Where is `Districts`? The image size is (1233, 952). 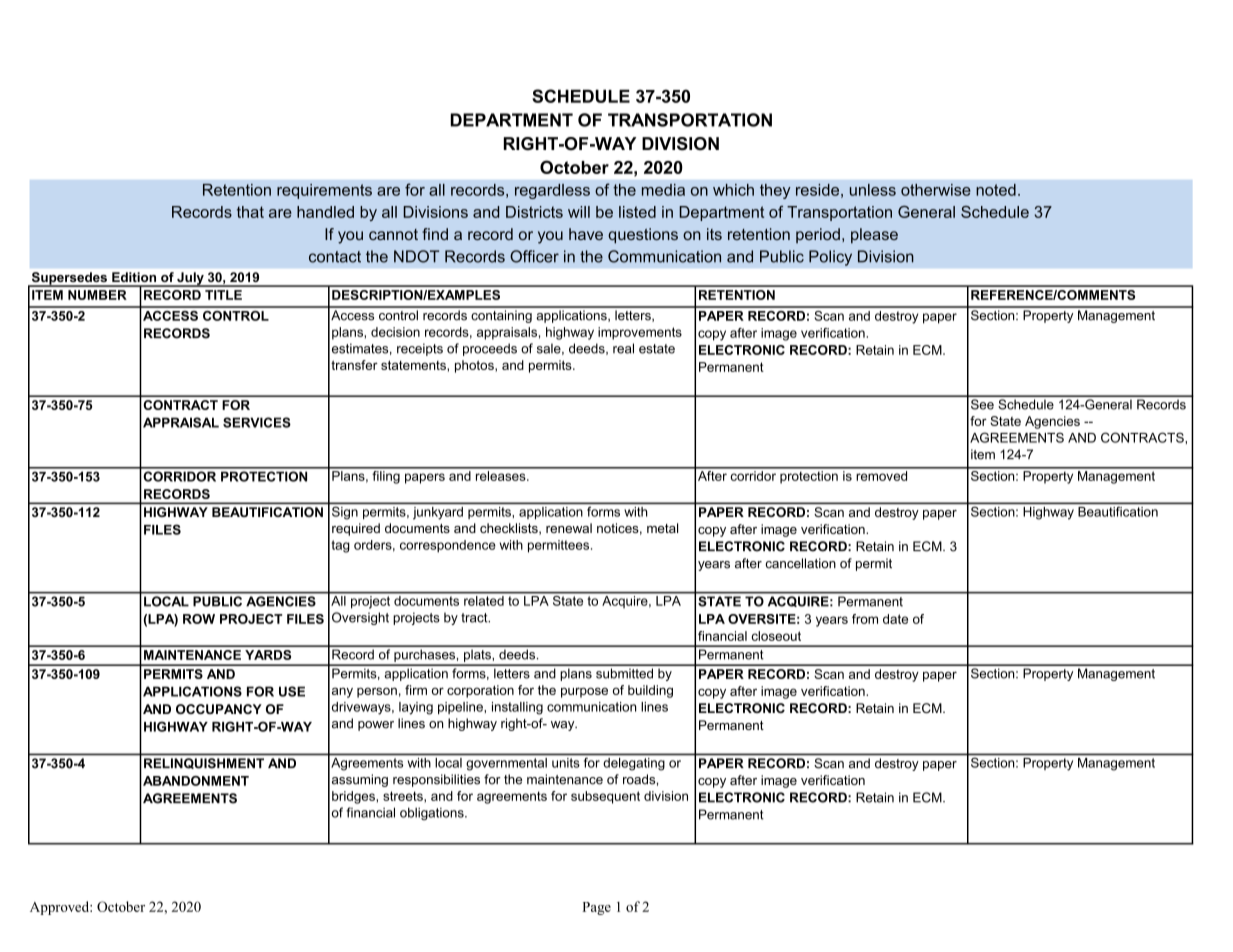
Districts is located at coordinates (534, 212).
